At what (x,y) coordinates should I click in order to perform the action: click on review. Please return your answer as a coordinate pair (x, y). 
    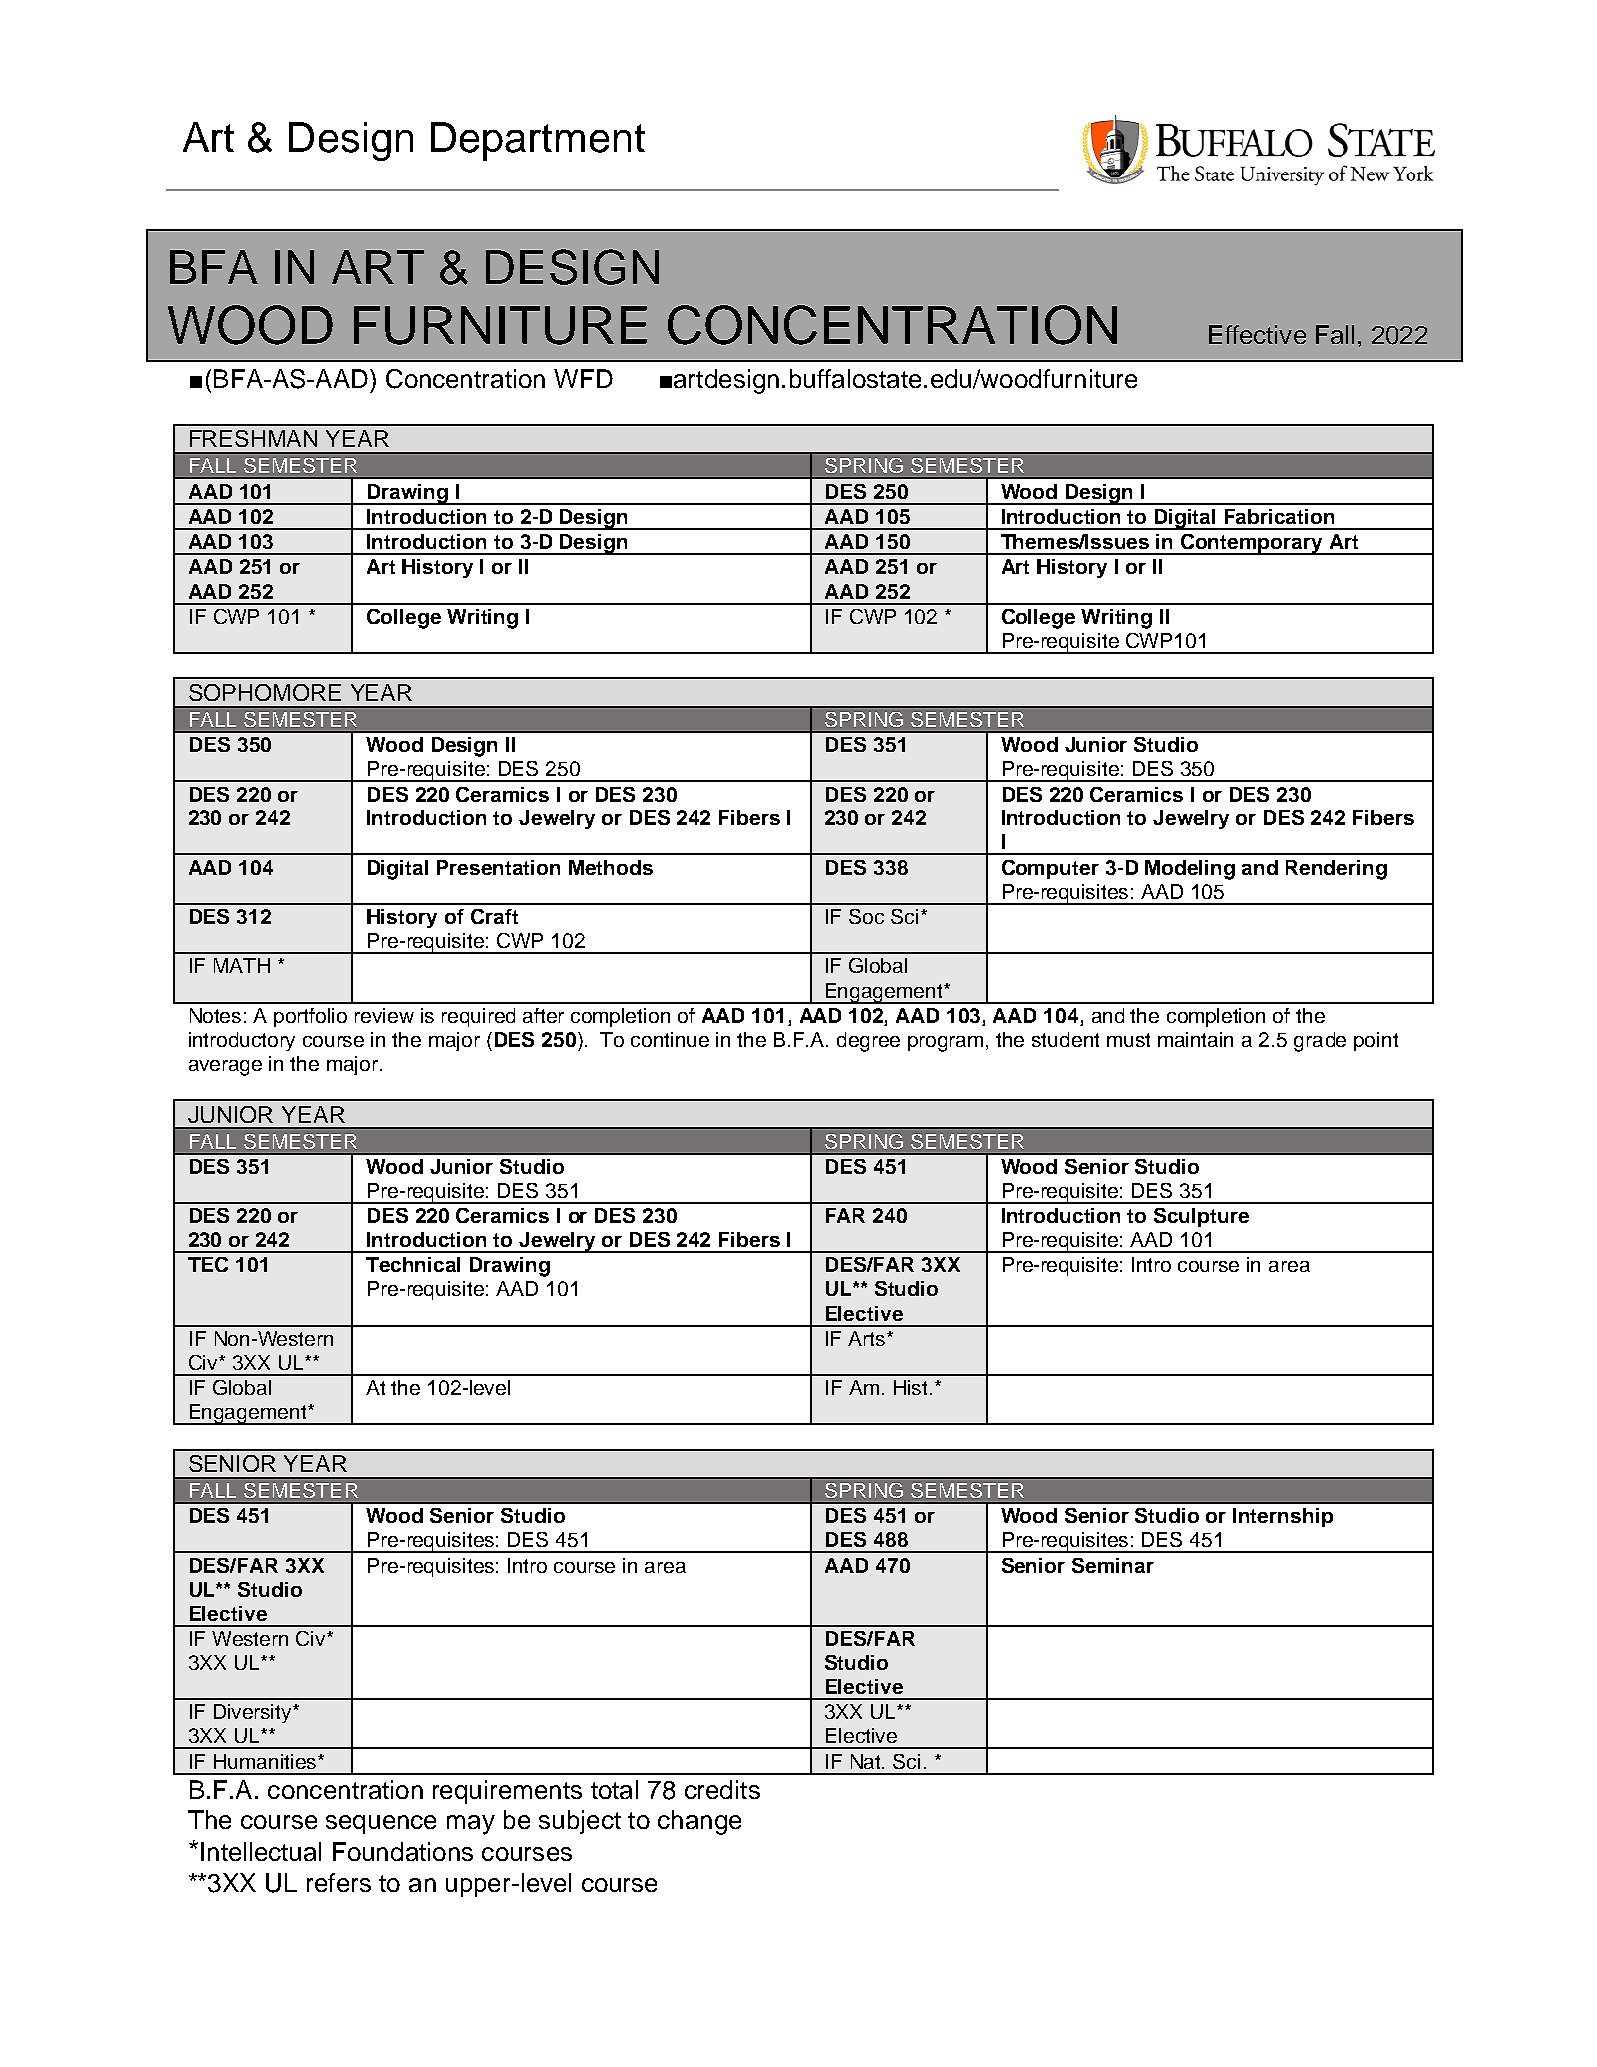
    Looking at the image, I should click on (384, 1015).
